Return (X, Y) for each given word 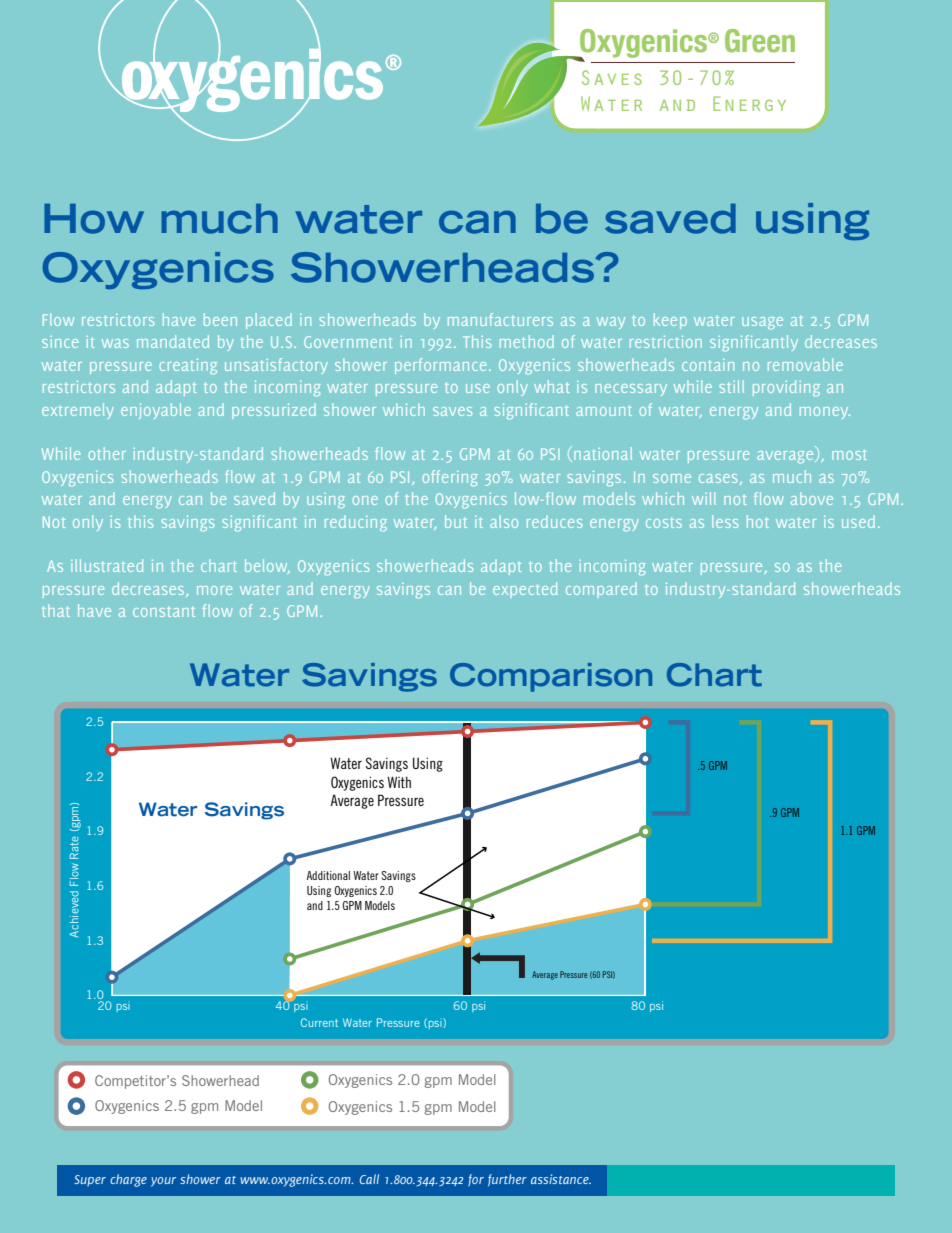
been (220, 319)
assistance (561, 1179)
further (507, 1180)
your (163, 1182)
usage (762, 323)
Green (760, 41)
